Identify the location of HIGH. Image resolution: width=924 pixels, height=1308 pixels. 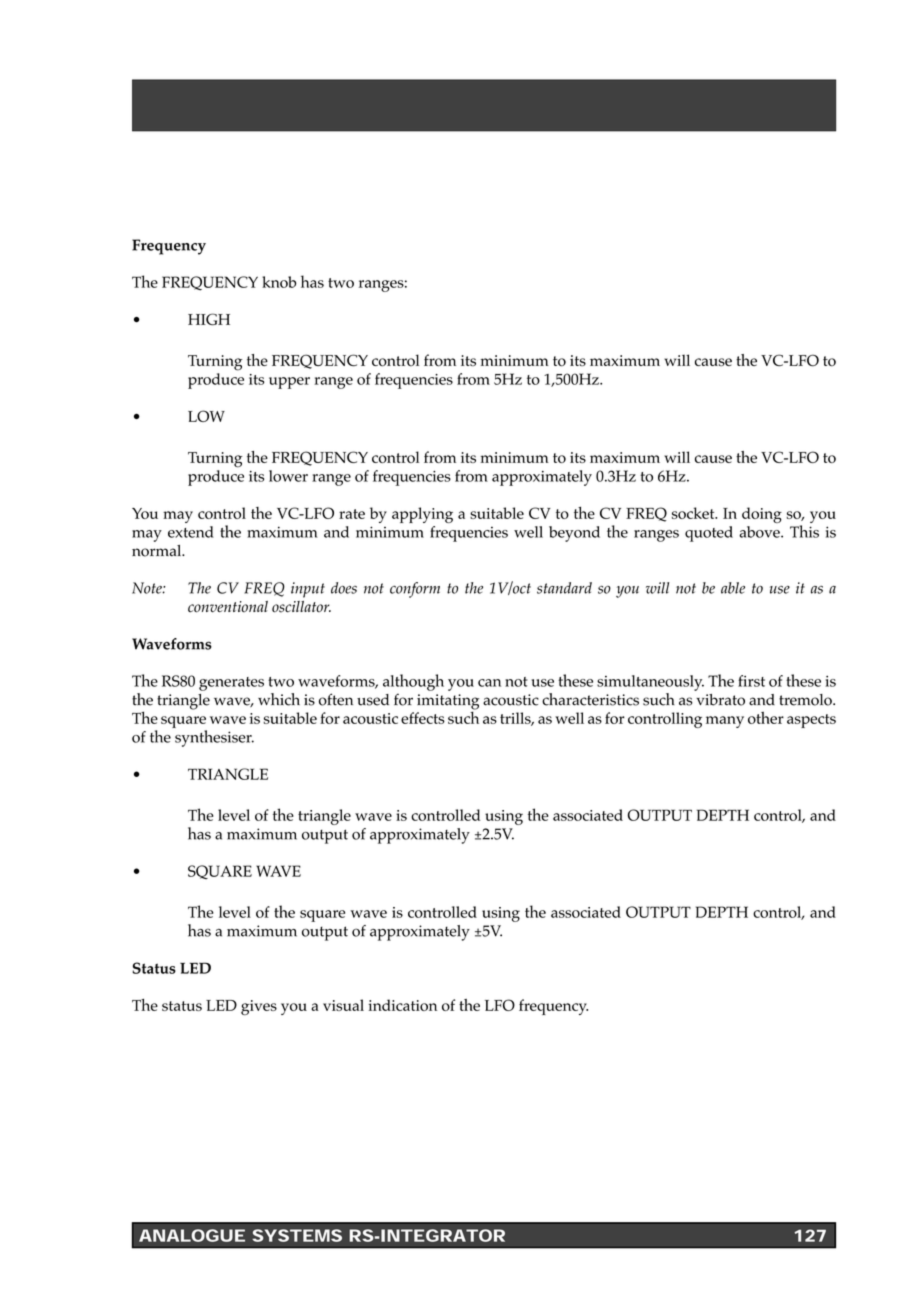
(209, 319).
